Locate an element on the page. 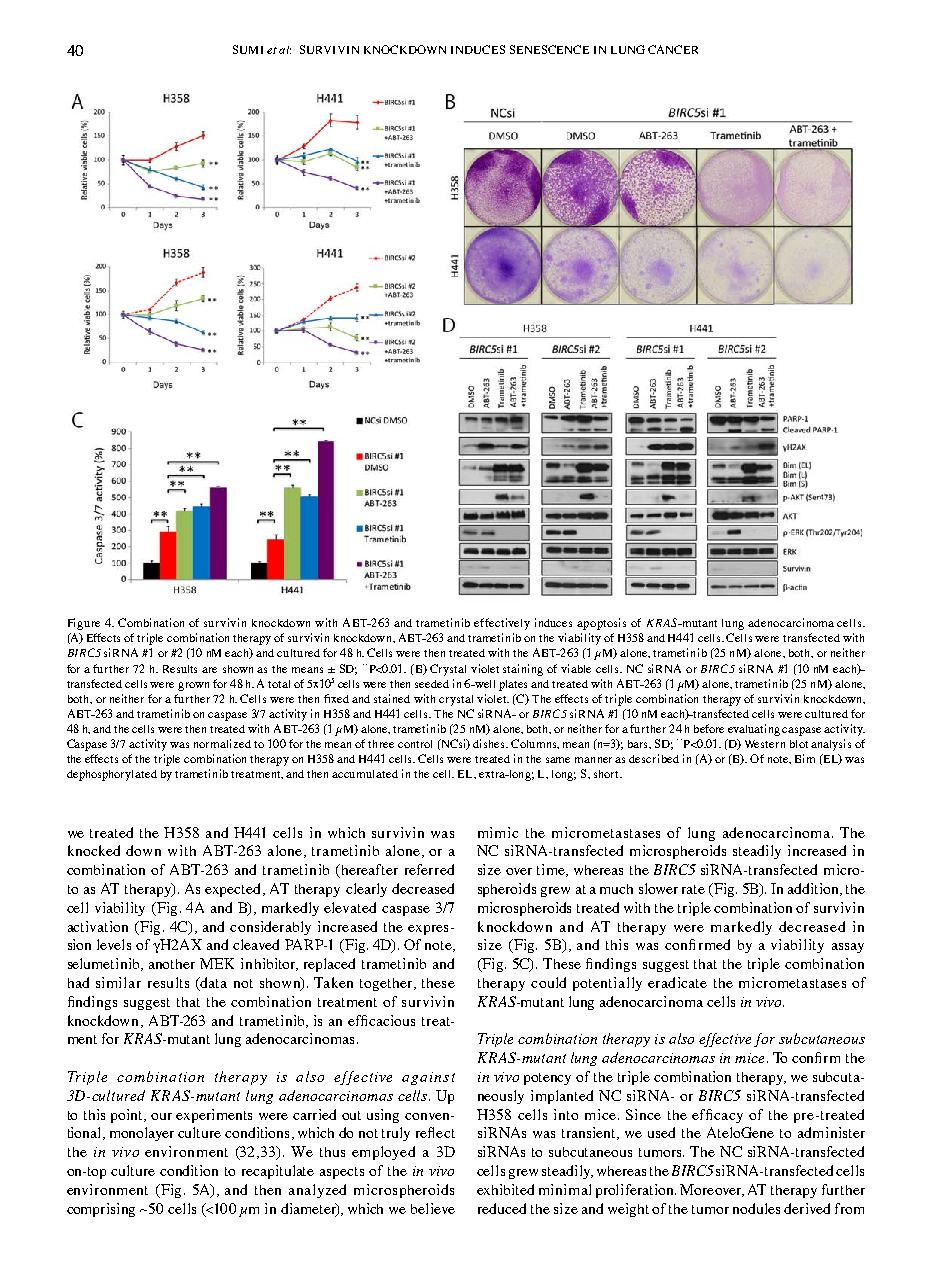 This document has height=1288, width=932. viable is located at coordinates (576, 668).
